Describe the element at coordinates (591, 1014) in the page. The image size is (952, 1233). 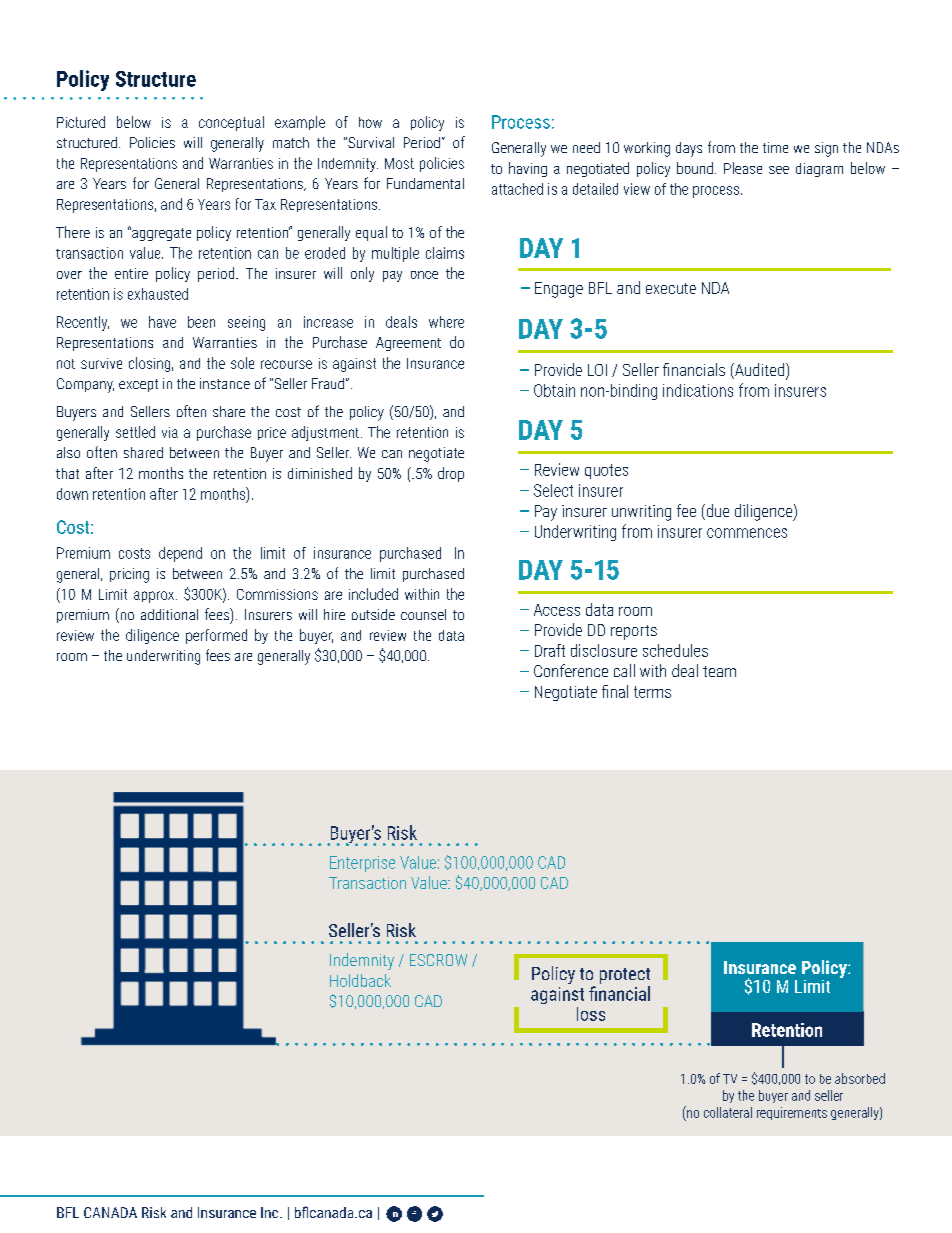
I see `loss` at that location.
